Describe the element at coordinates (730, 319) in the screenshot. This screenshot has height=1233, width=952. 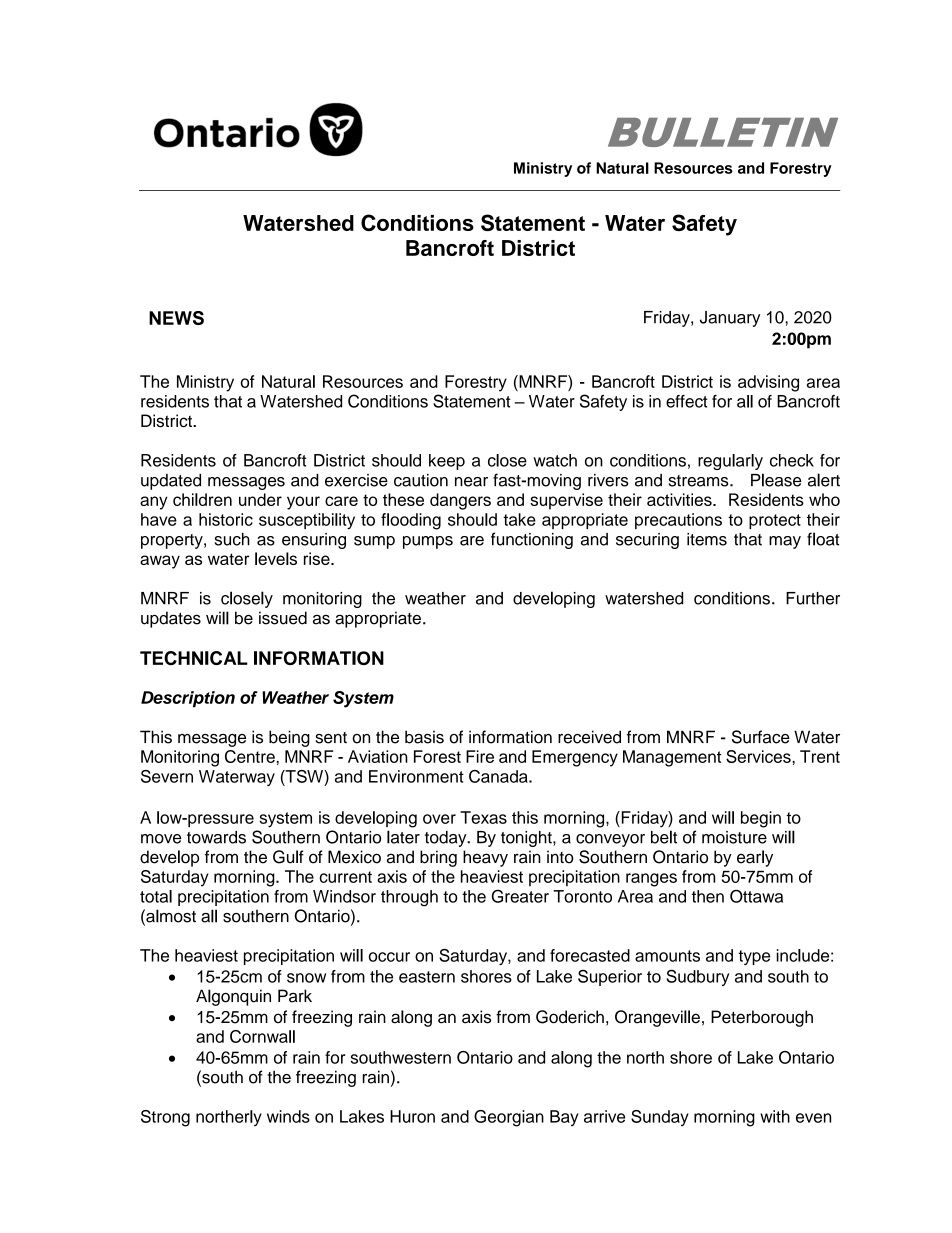
I see `January` at that location.
